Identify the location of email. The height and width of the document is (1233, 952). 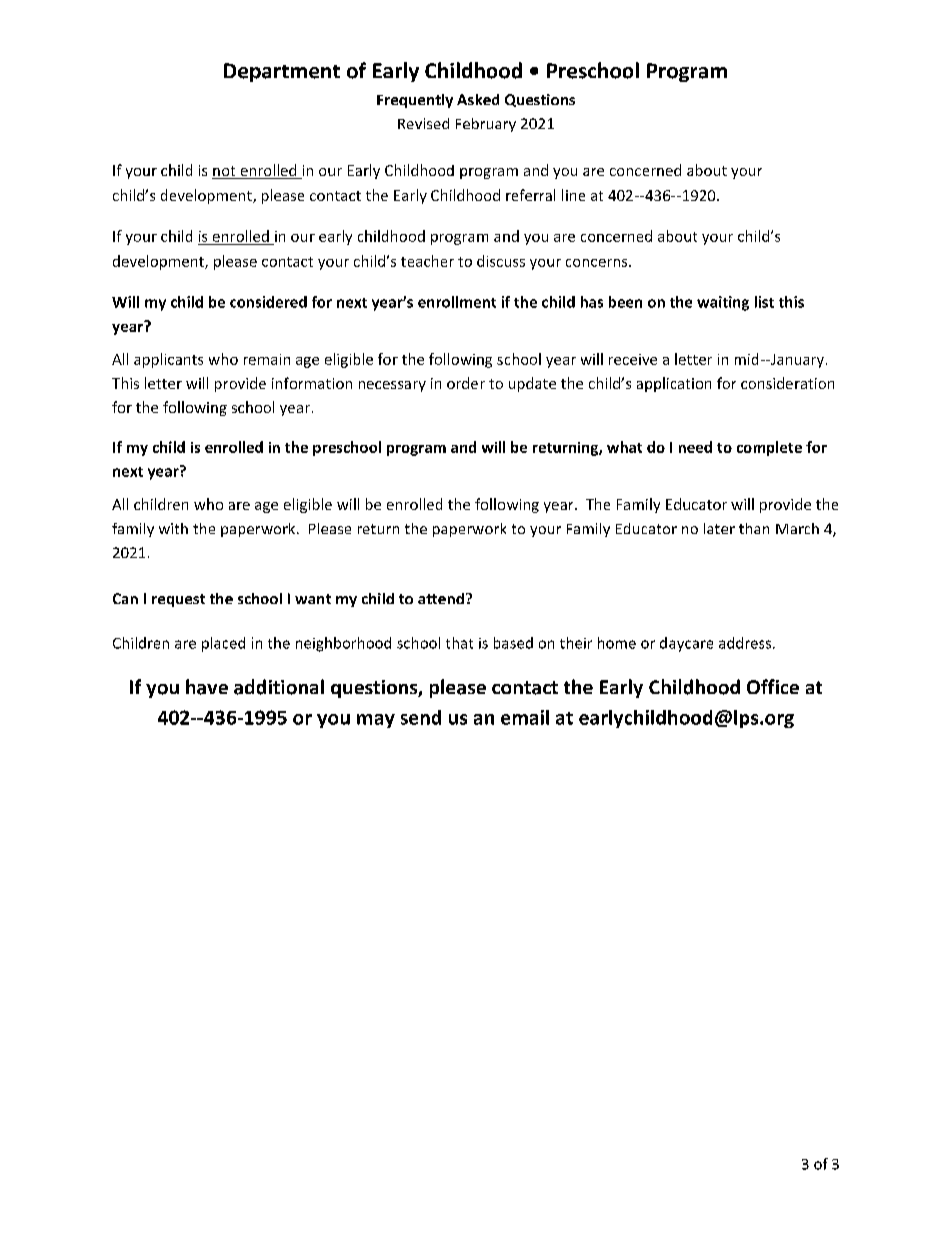
(525, 717).
